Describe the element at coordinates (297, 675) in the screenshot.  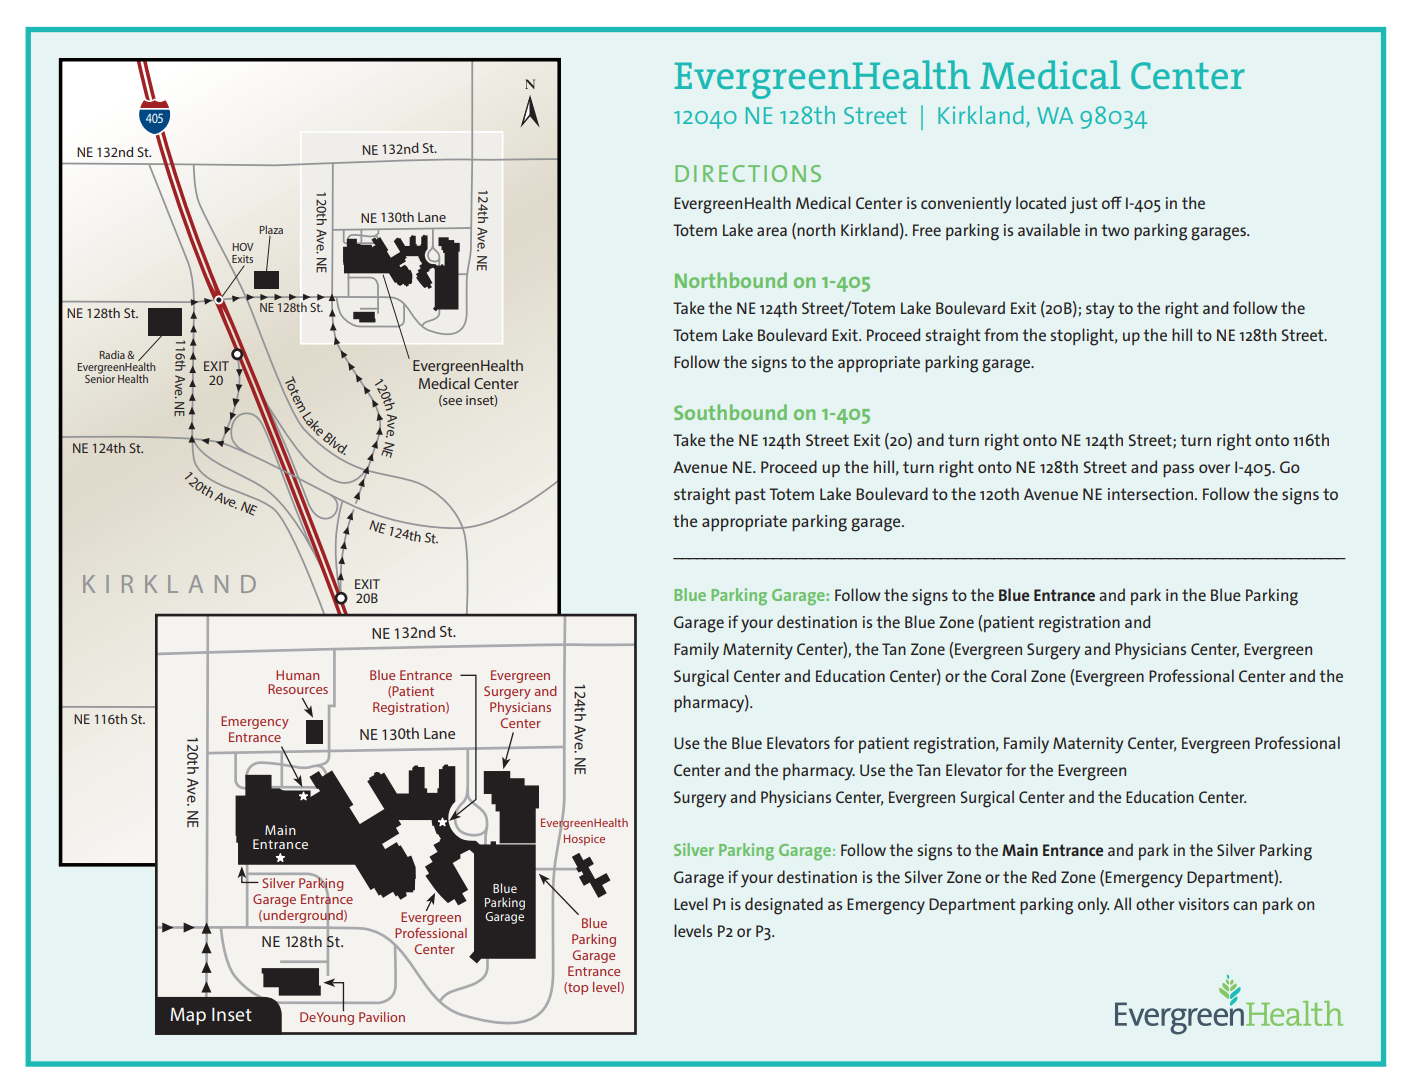
I see `Human` at that location.
